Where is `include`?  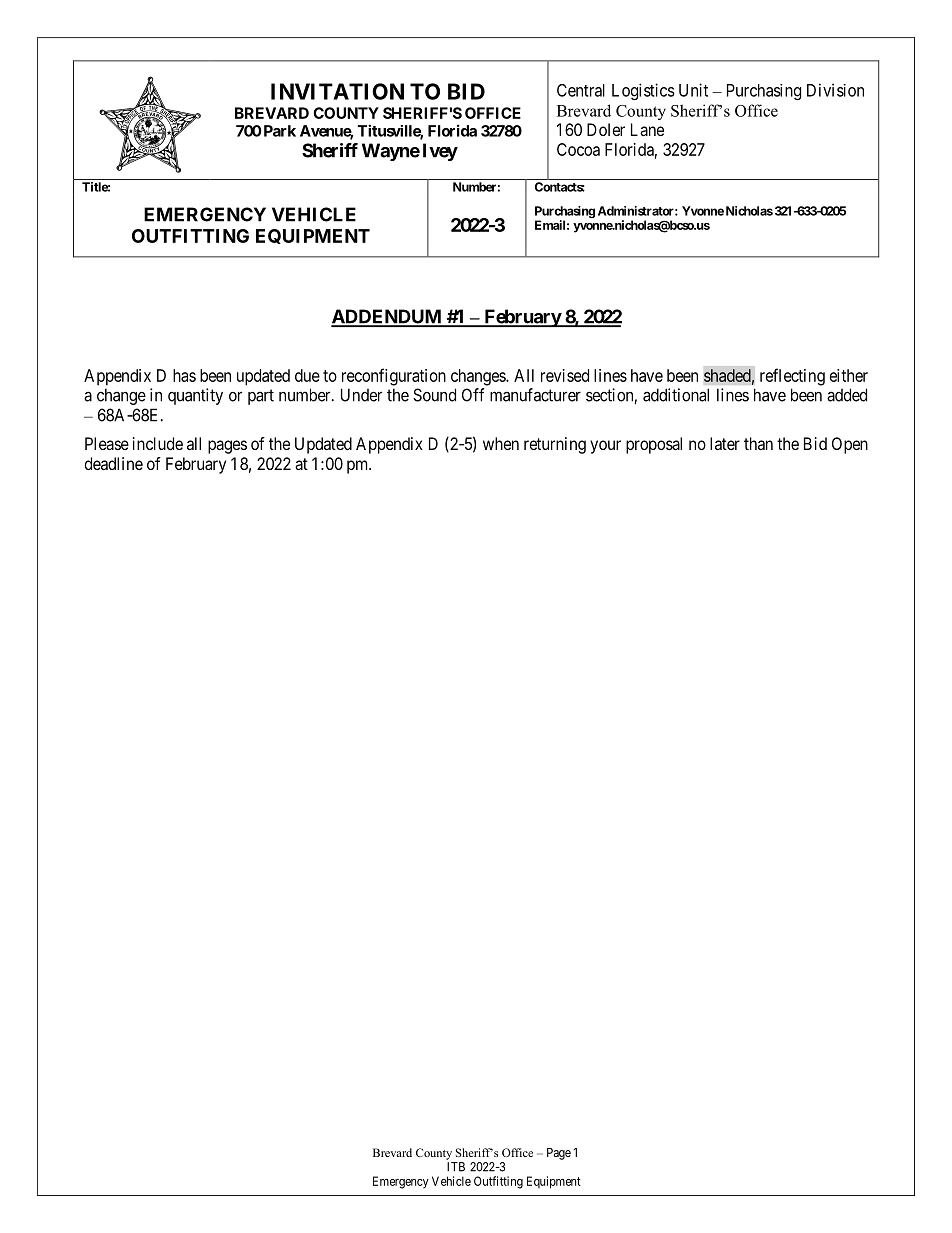 include is located at coordinates (158, 443).
